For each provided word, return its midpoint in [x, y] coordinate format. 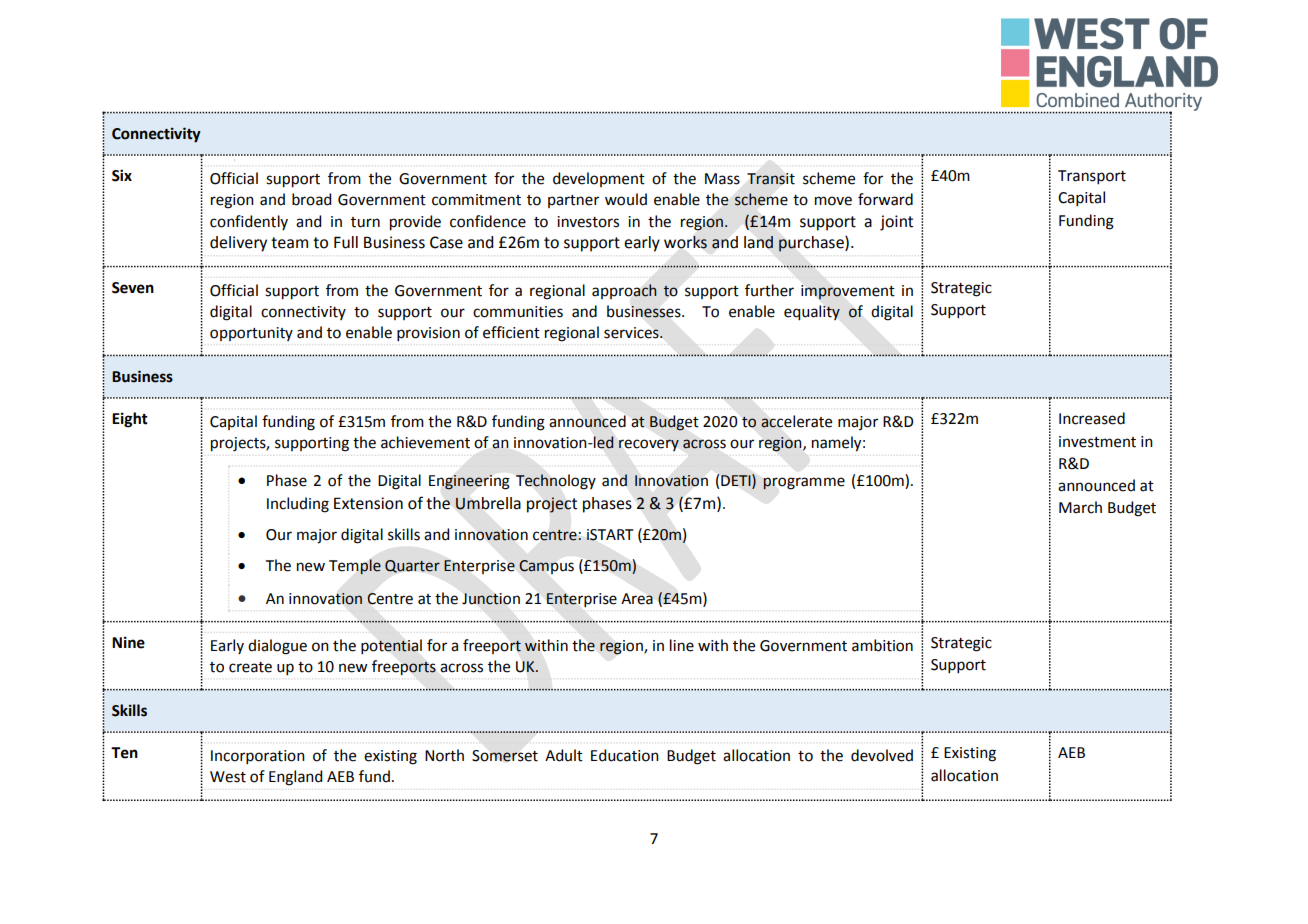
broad [311, 199]
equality [812, 313]
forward [885, 199]
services [632, 333]
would [626, 199]
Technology [556, 482]
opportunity [251, 334]
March [1080, 507]
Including [298, 505]
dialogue [277, 647]
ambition [882, 645]
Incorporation [258, 757]
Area [637, 599]
